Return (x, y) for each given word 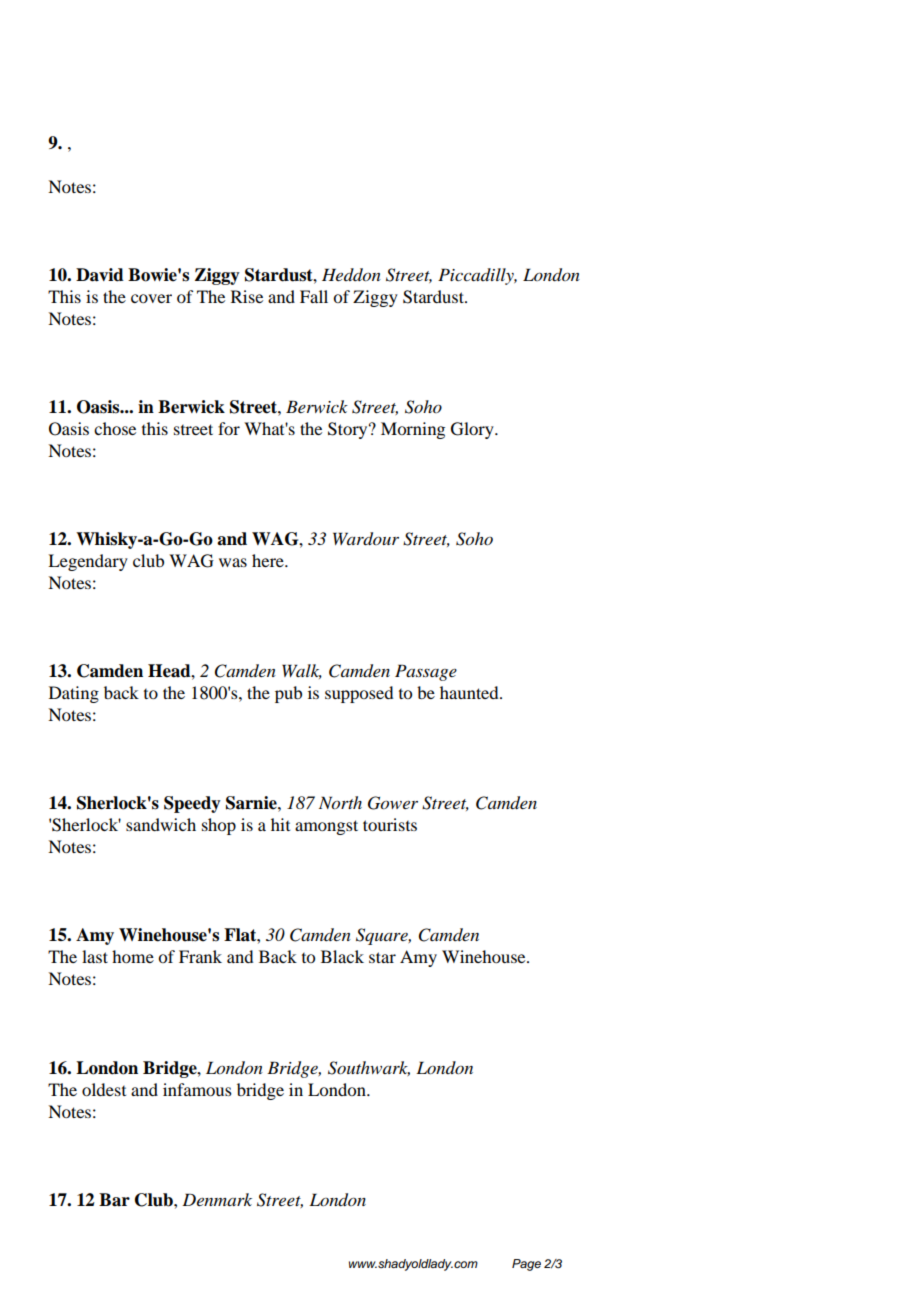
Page (526, 1265)
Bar (114, 1200)
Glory (473, 430)
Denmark (217, 1199)
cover (151, 298)
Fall (314, 296)
